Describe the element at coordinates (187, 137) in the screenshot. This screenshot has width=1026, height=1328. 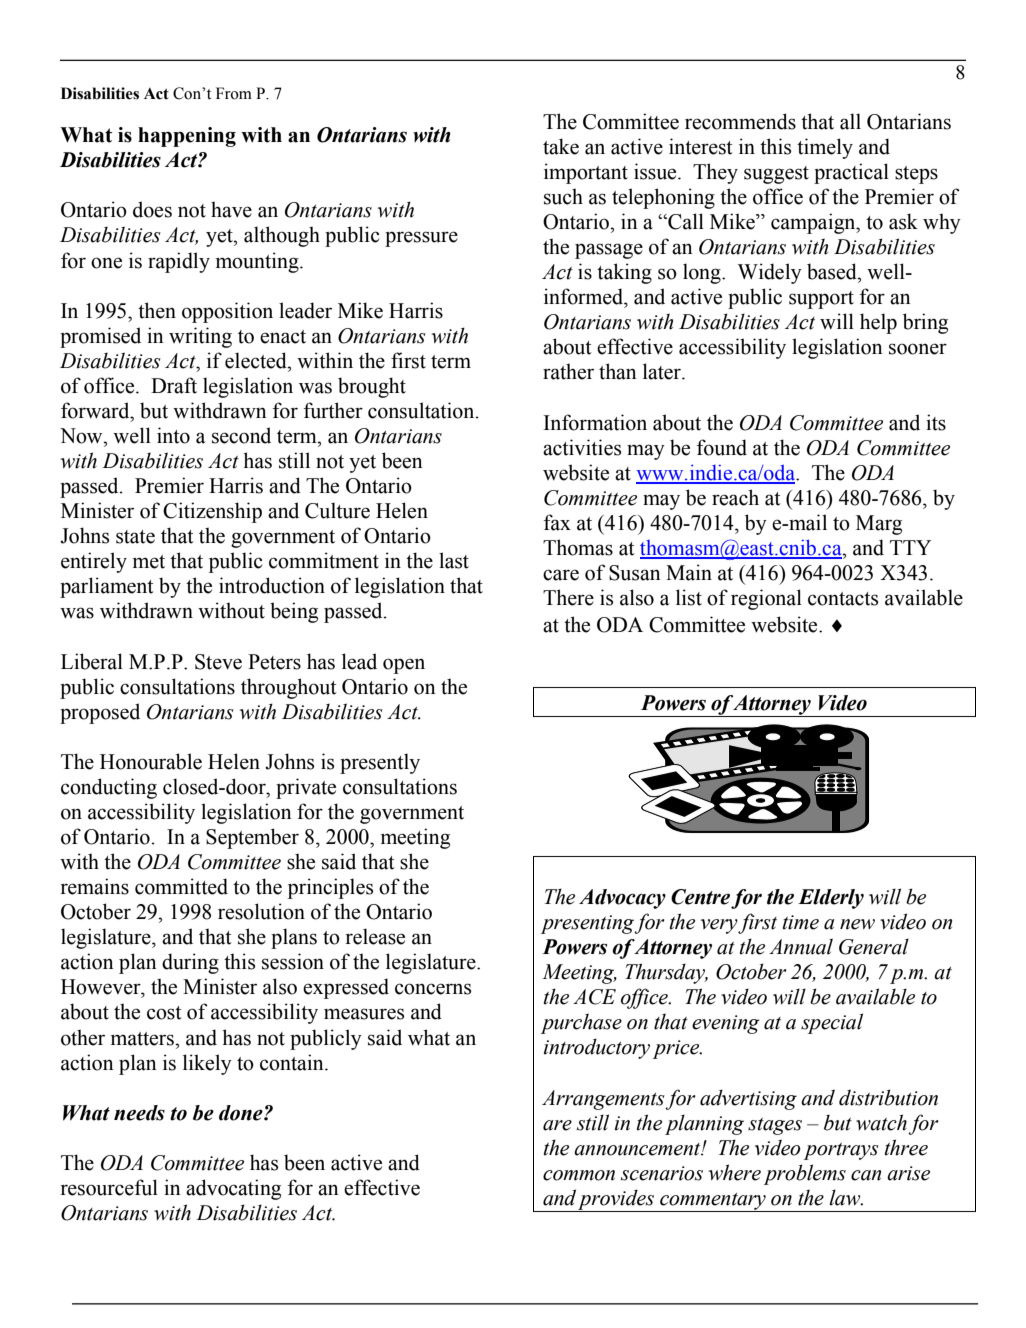
I see `happening` at that location.
